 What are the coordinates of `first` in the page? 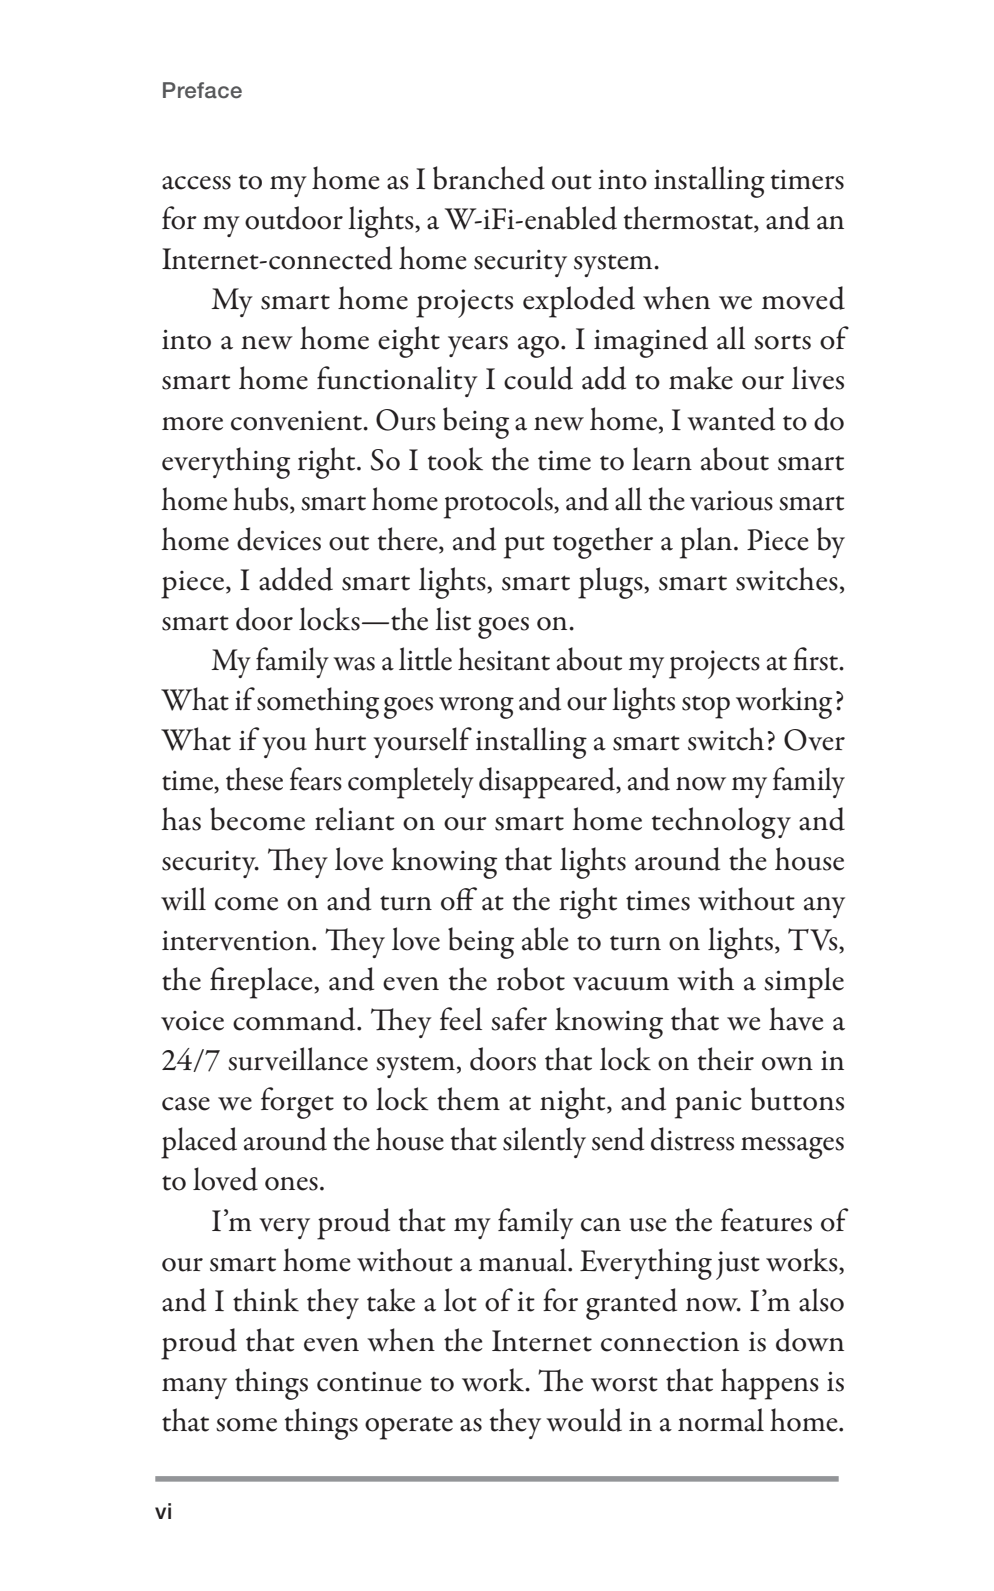 It's located at (816, 659).
